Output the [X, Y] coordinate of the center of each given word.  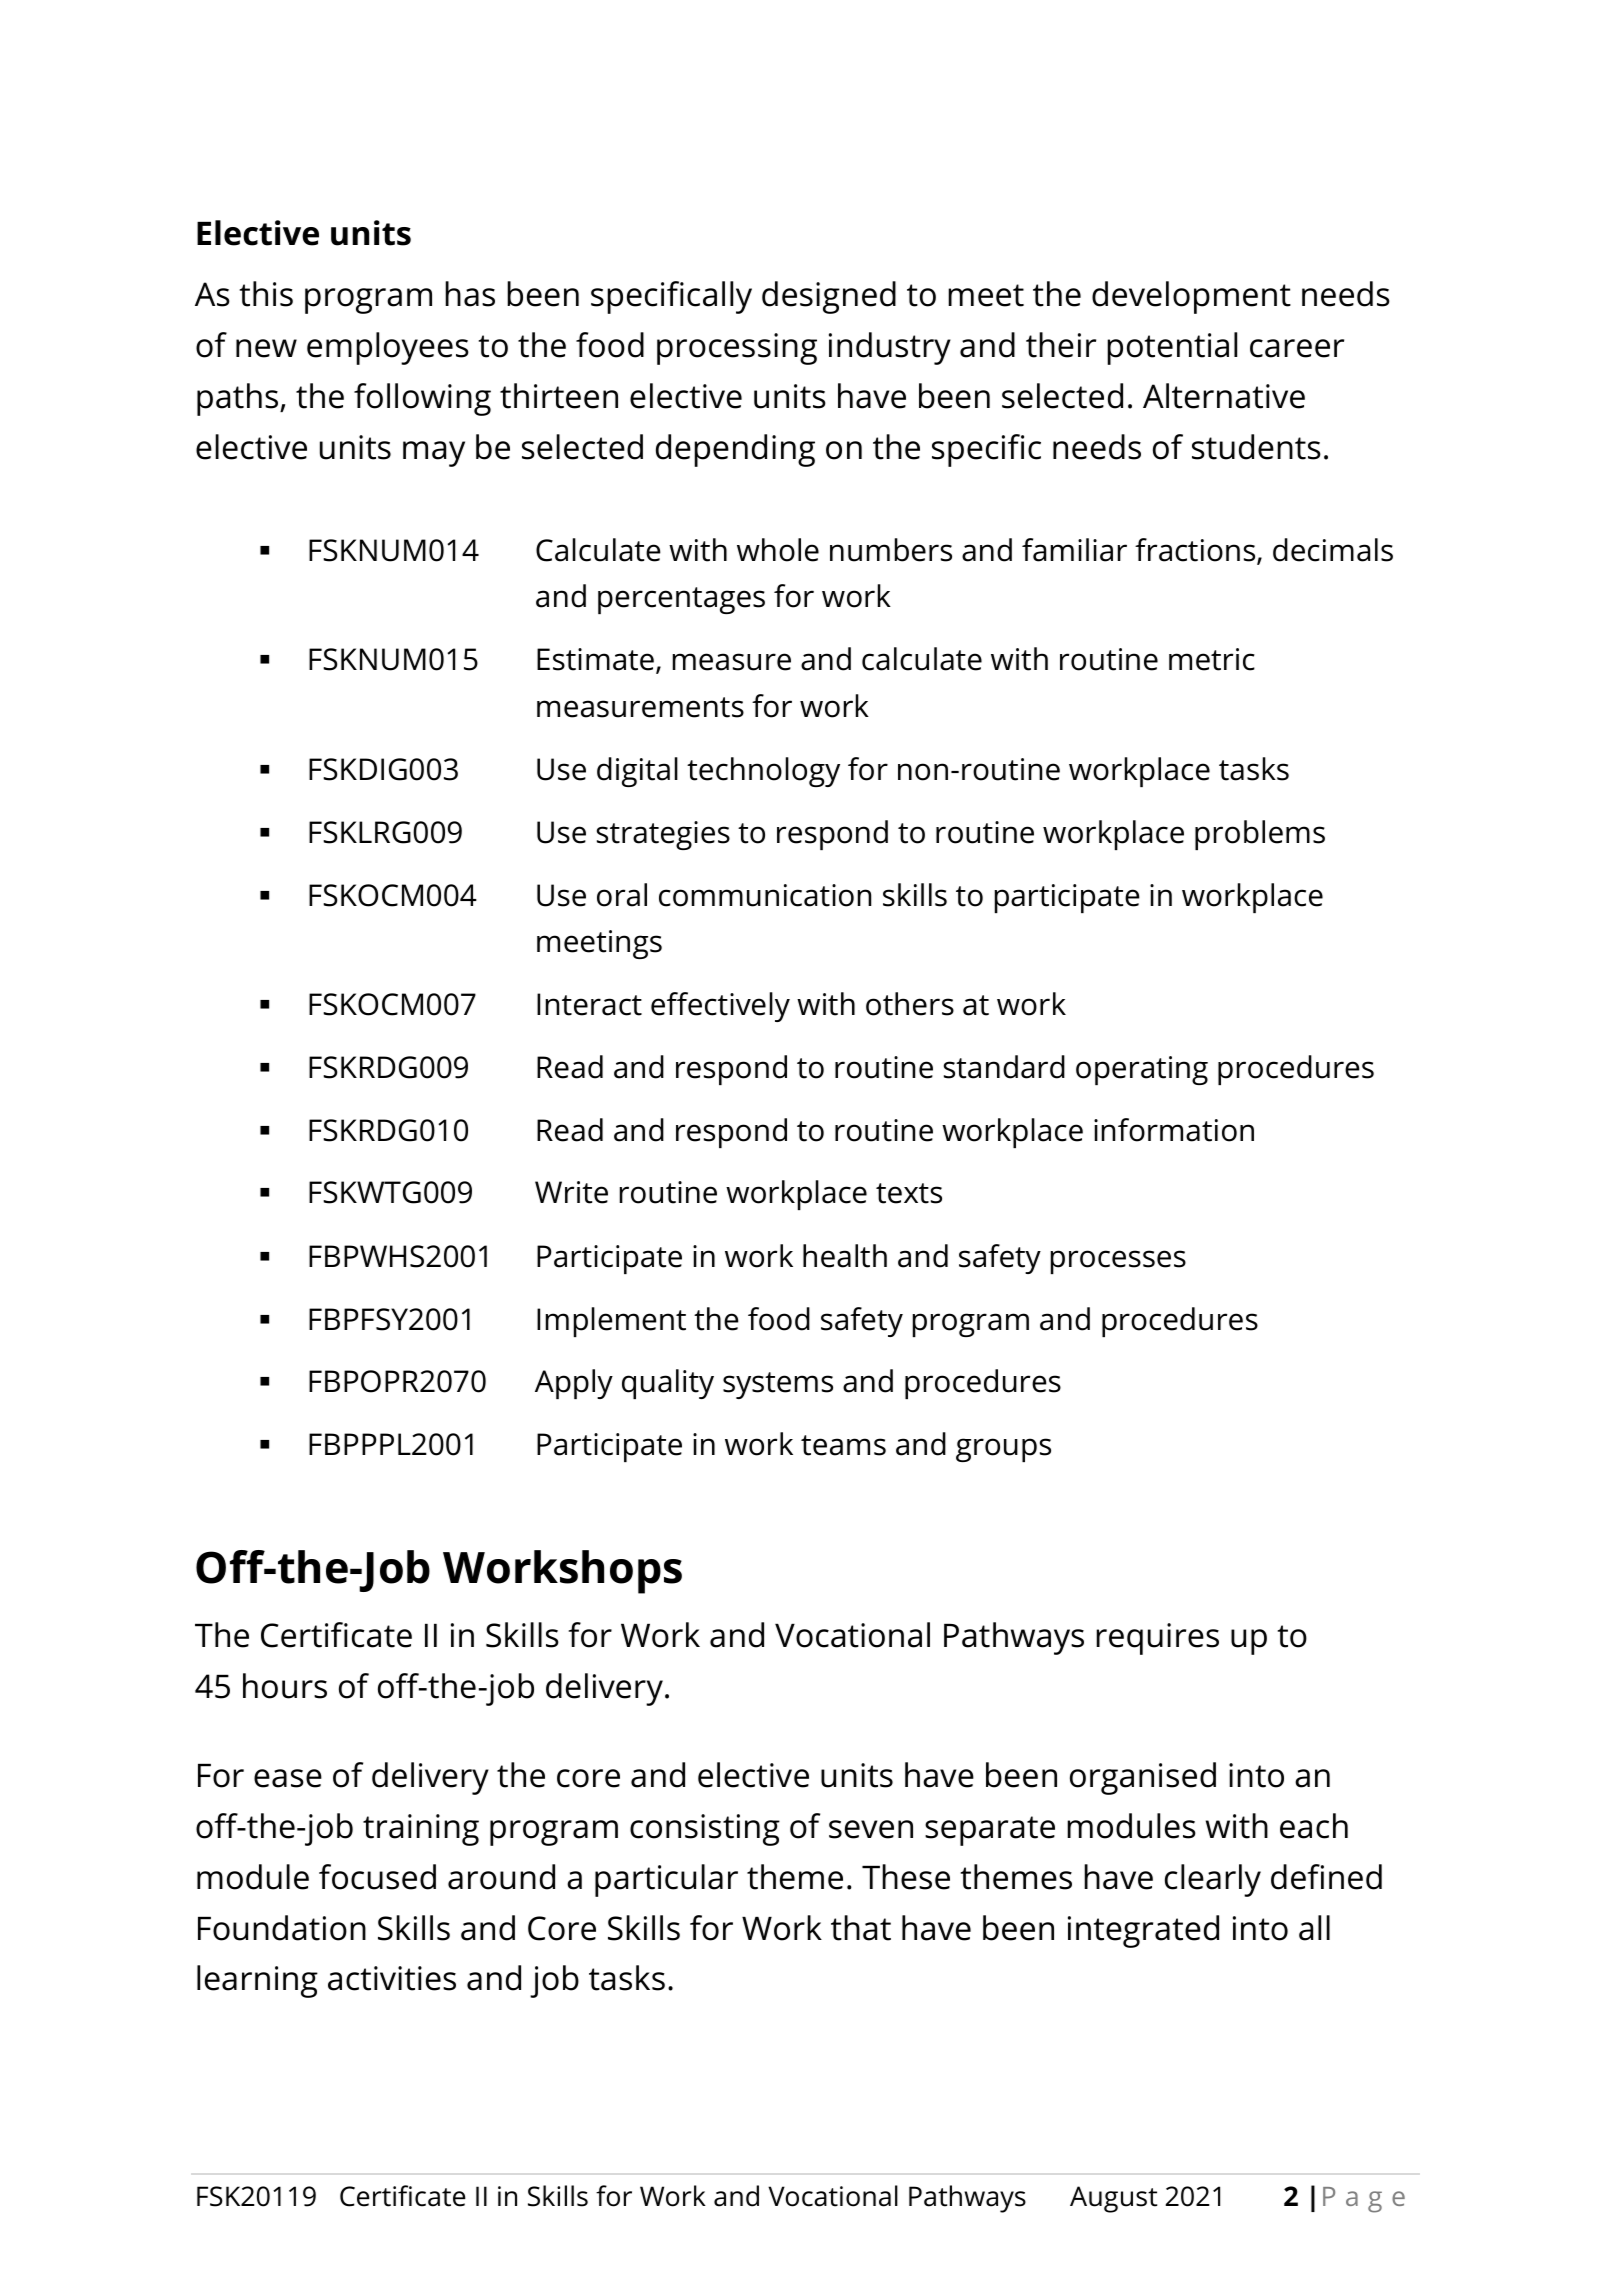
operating [1142, 1070]
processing [737, 349]
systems [778, 1385]
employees [388, 348]
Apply [574, 1384]
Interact [589, 1004]
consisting [705, 1830]
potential [1172, 348]
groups [1003, 1450]
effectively [720, 1007]
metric [1212, 659]
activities [392, 1978]
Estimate [595, 659]
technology [763, 772]
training [421, 1830]
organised [1143, 1778]
